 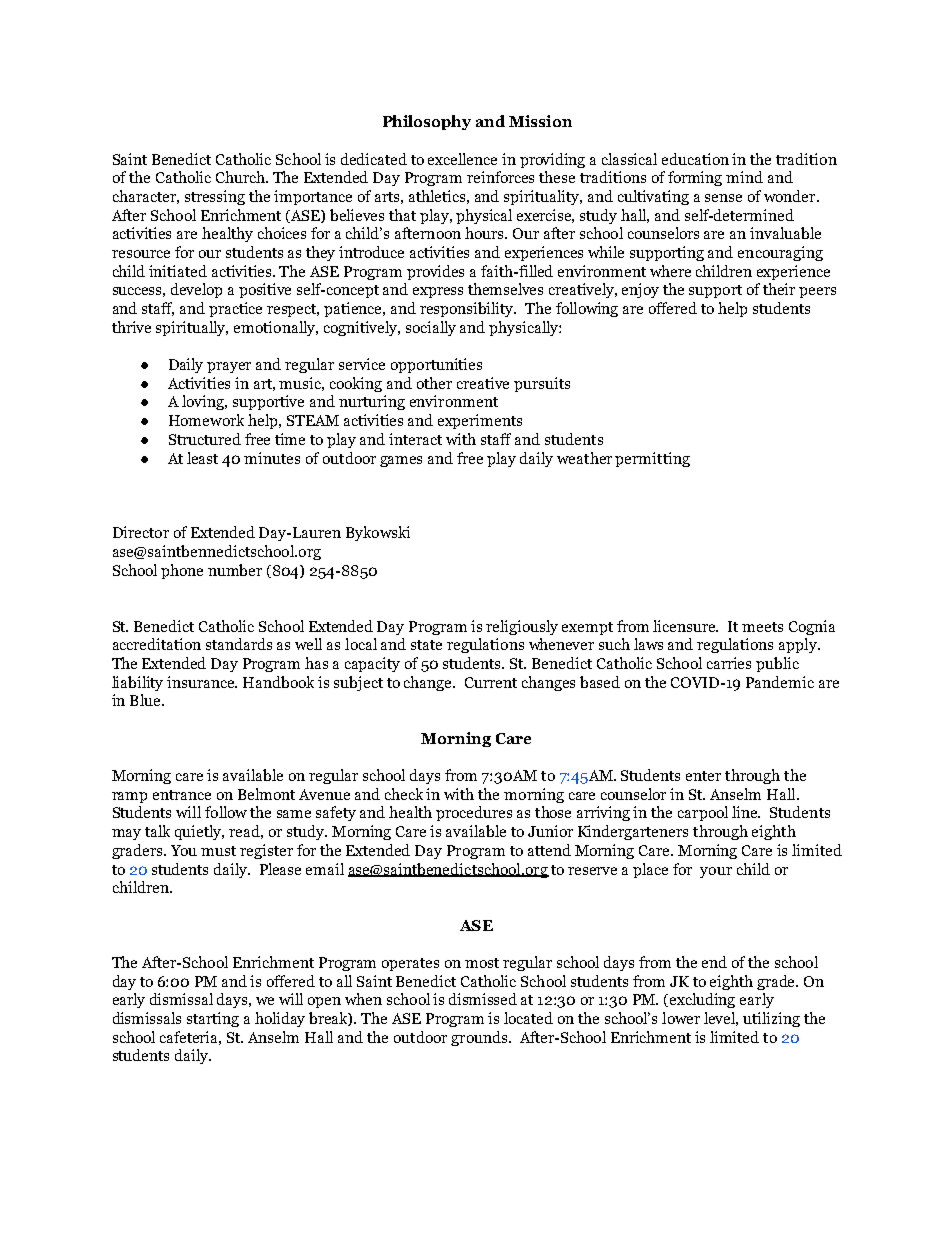 What do you see at coordinates (702, 1000) in the screenshot?
I see `excluding` at bounding box center [702, 1000].
